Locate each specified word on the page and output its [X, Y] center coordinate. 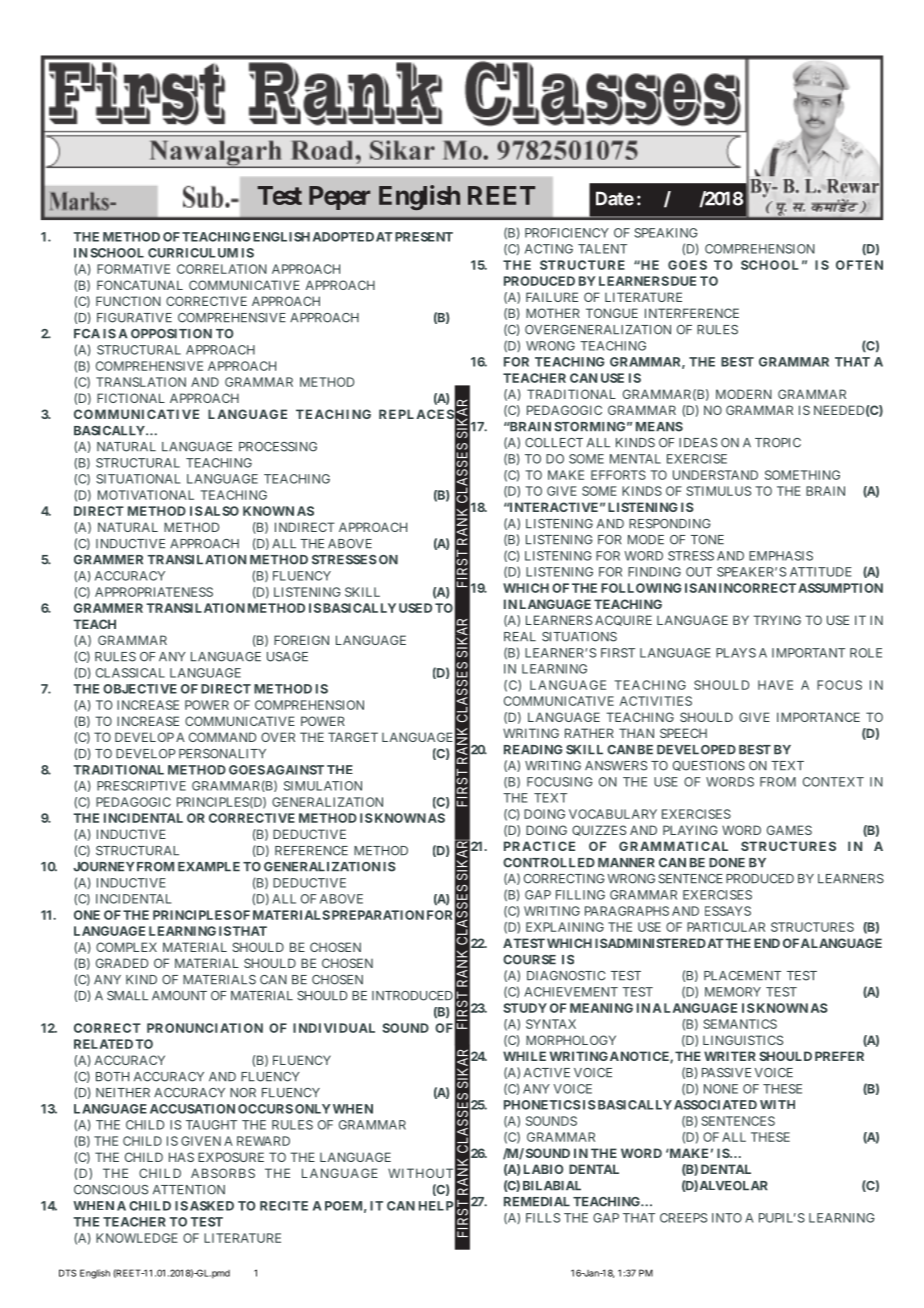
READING [533, 750]
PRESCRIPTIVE [141, 786]
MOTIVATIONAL [146, 495]
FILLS [543, 1218]
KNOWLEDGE [137, 1238]
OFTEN [859, 265]
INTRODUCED [412, 996]
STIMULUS [718, 491]
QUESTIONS [709, 766]
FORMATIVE [133, 269]
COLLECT [554, 443]
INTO [727, 1218]
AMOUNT [179, 996]
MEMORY [733, 992]
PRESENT [424, 237]
